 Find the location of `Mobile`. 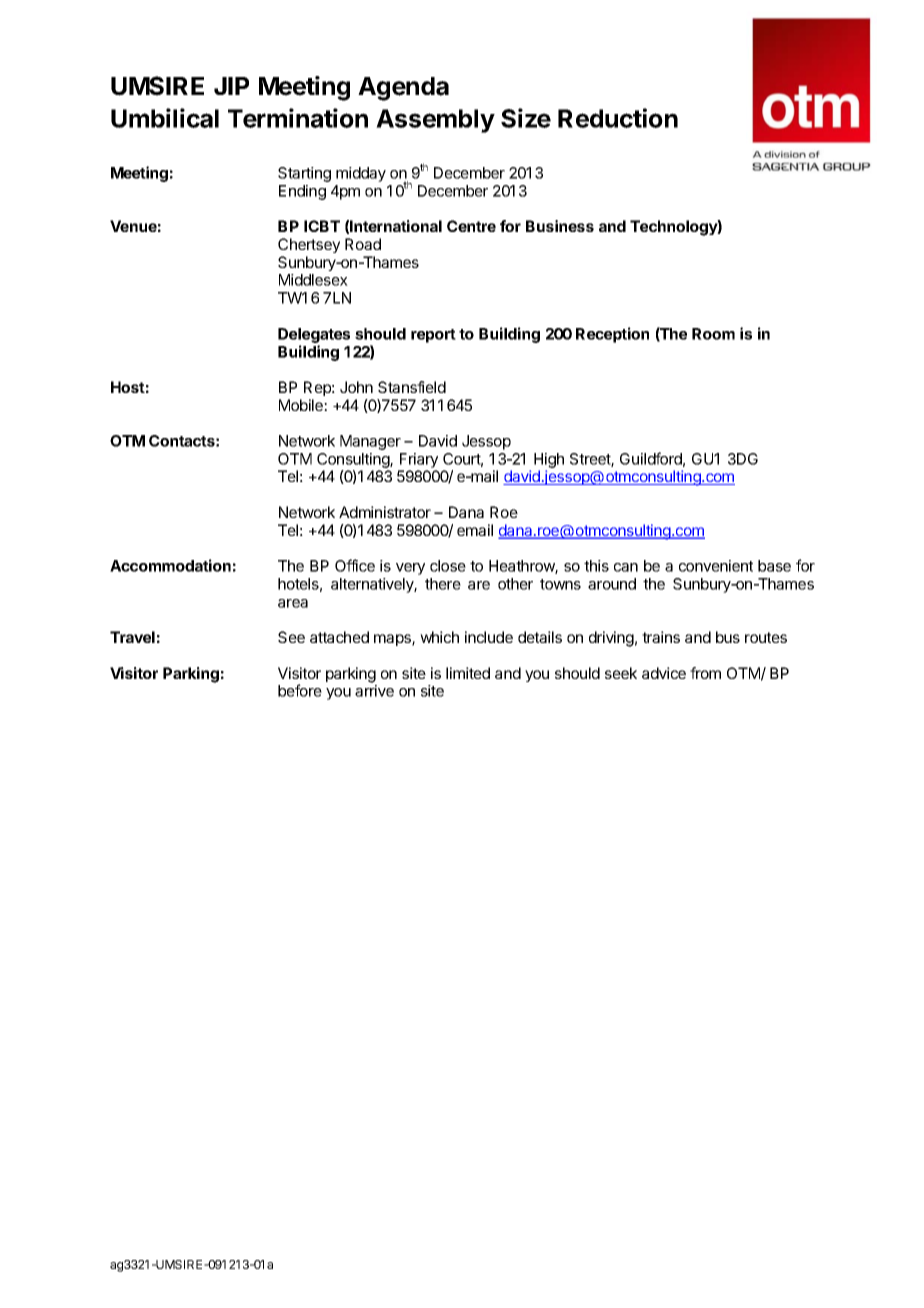

Mobile is located at coordinates (302, 405).
